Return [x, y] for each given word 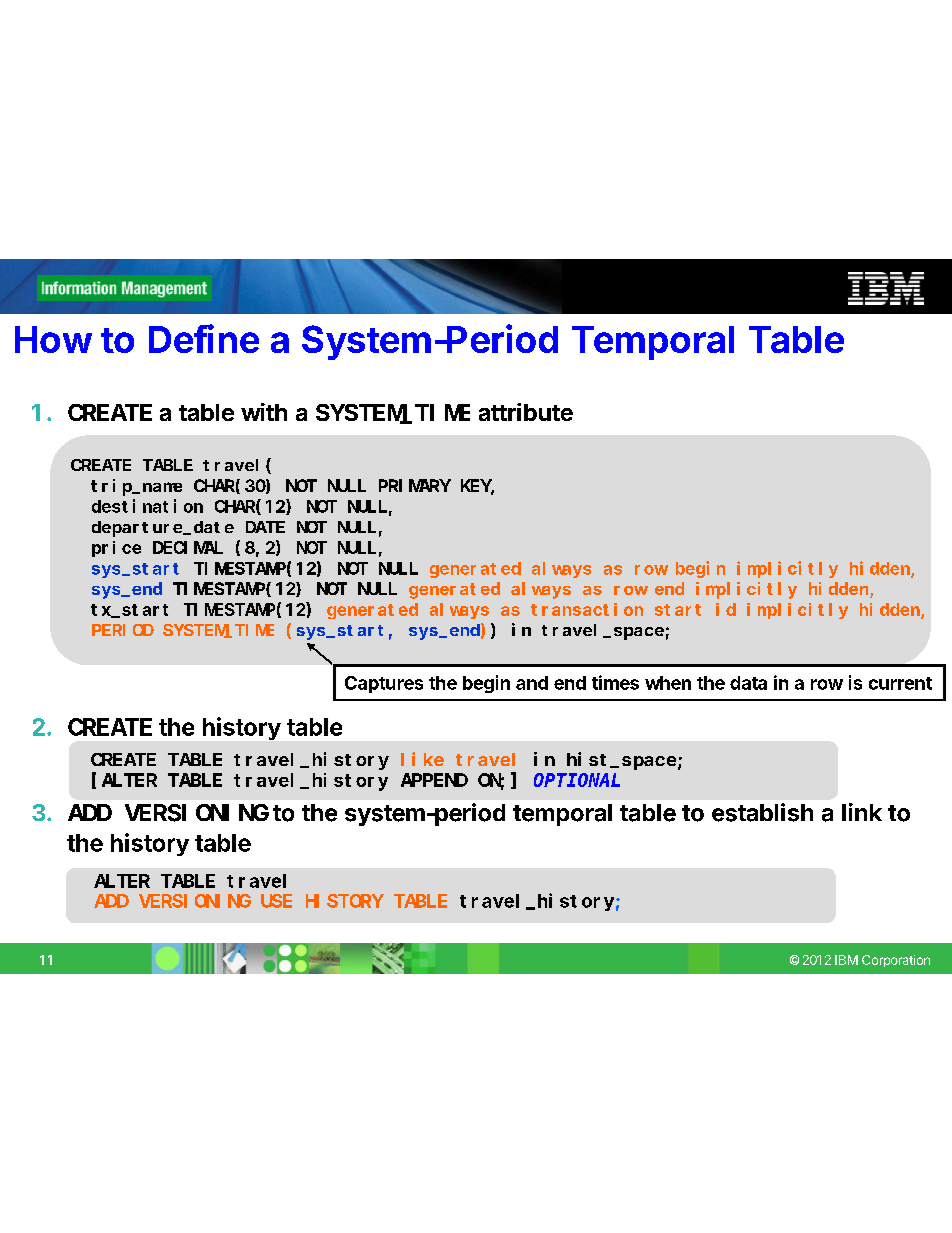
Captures [384, 684]
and [532, 683]
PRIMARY [415, 486]
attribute [526, 412]
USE [276, 901]
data [748, 683]
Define [204, 338]
